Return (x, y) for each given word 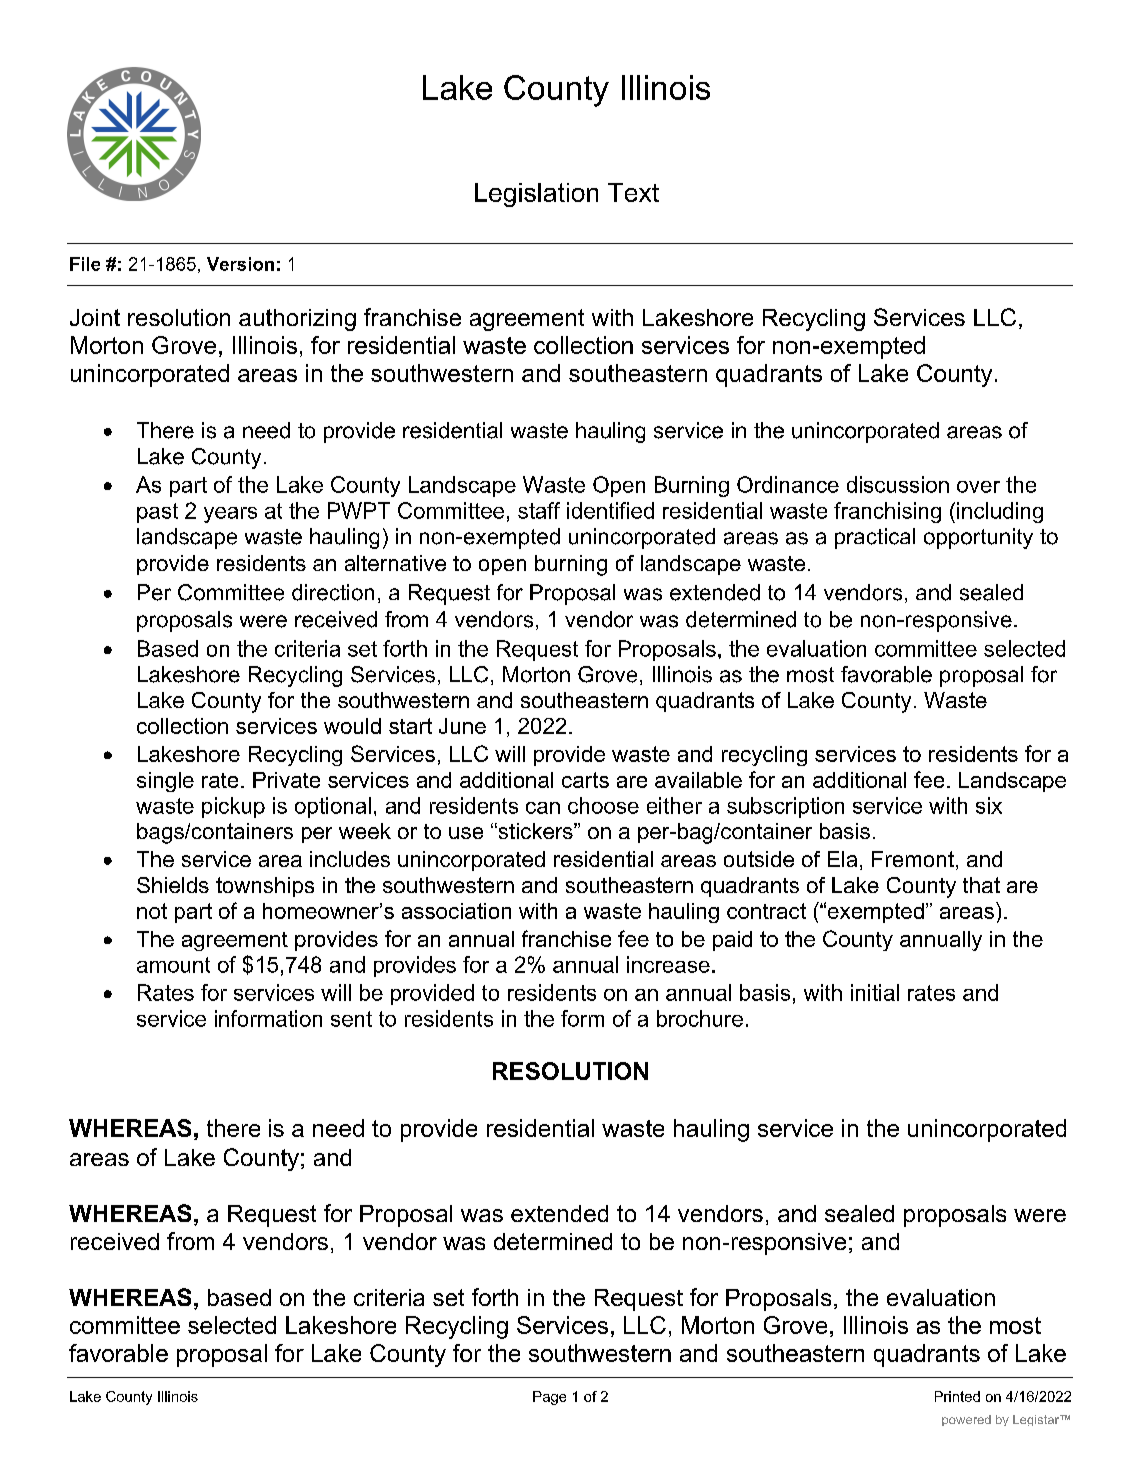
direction (333, 592)
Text (633, 192)
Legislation (536, 195)
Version (240, 264)
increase (668, 964)
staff (539, 510)
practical (875, 538)
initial (875, 992)
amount (173, 965)
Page (549, 1398)
